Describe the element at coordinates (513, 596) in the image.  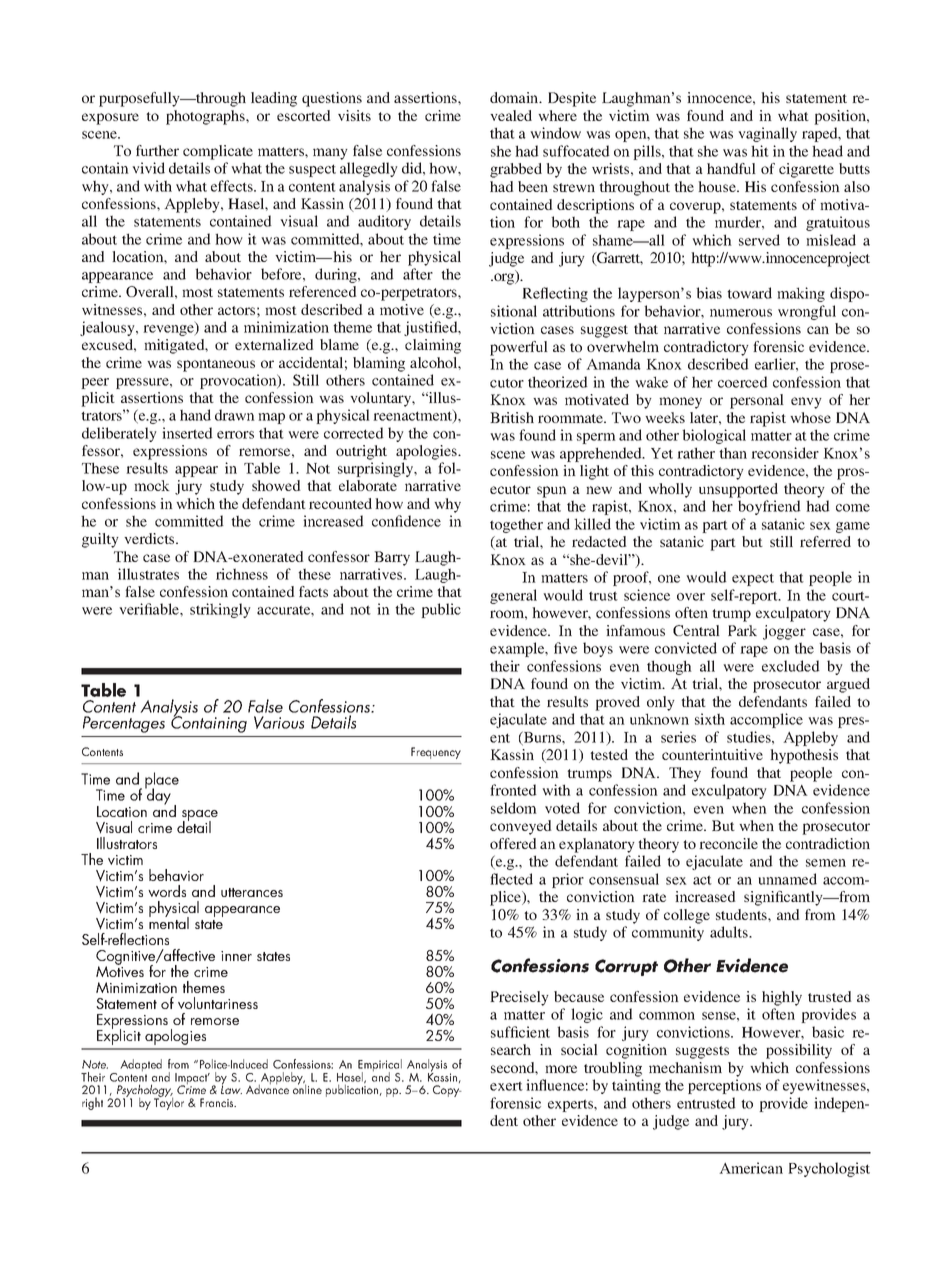
I see `general` at that location.
